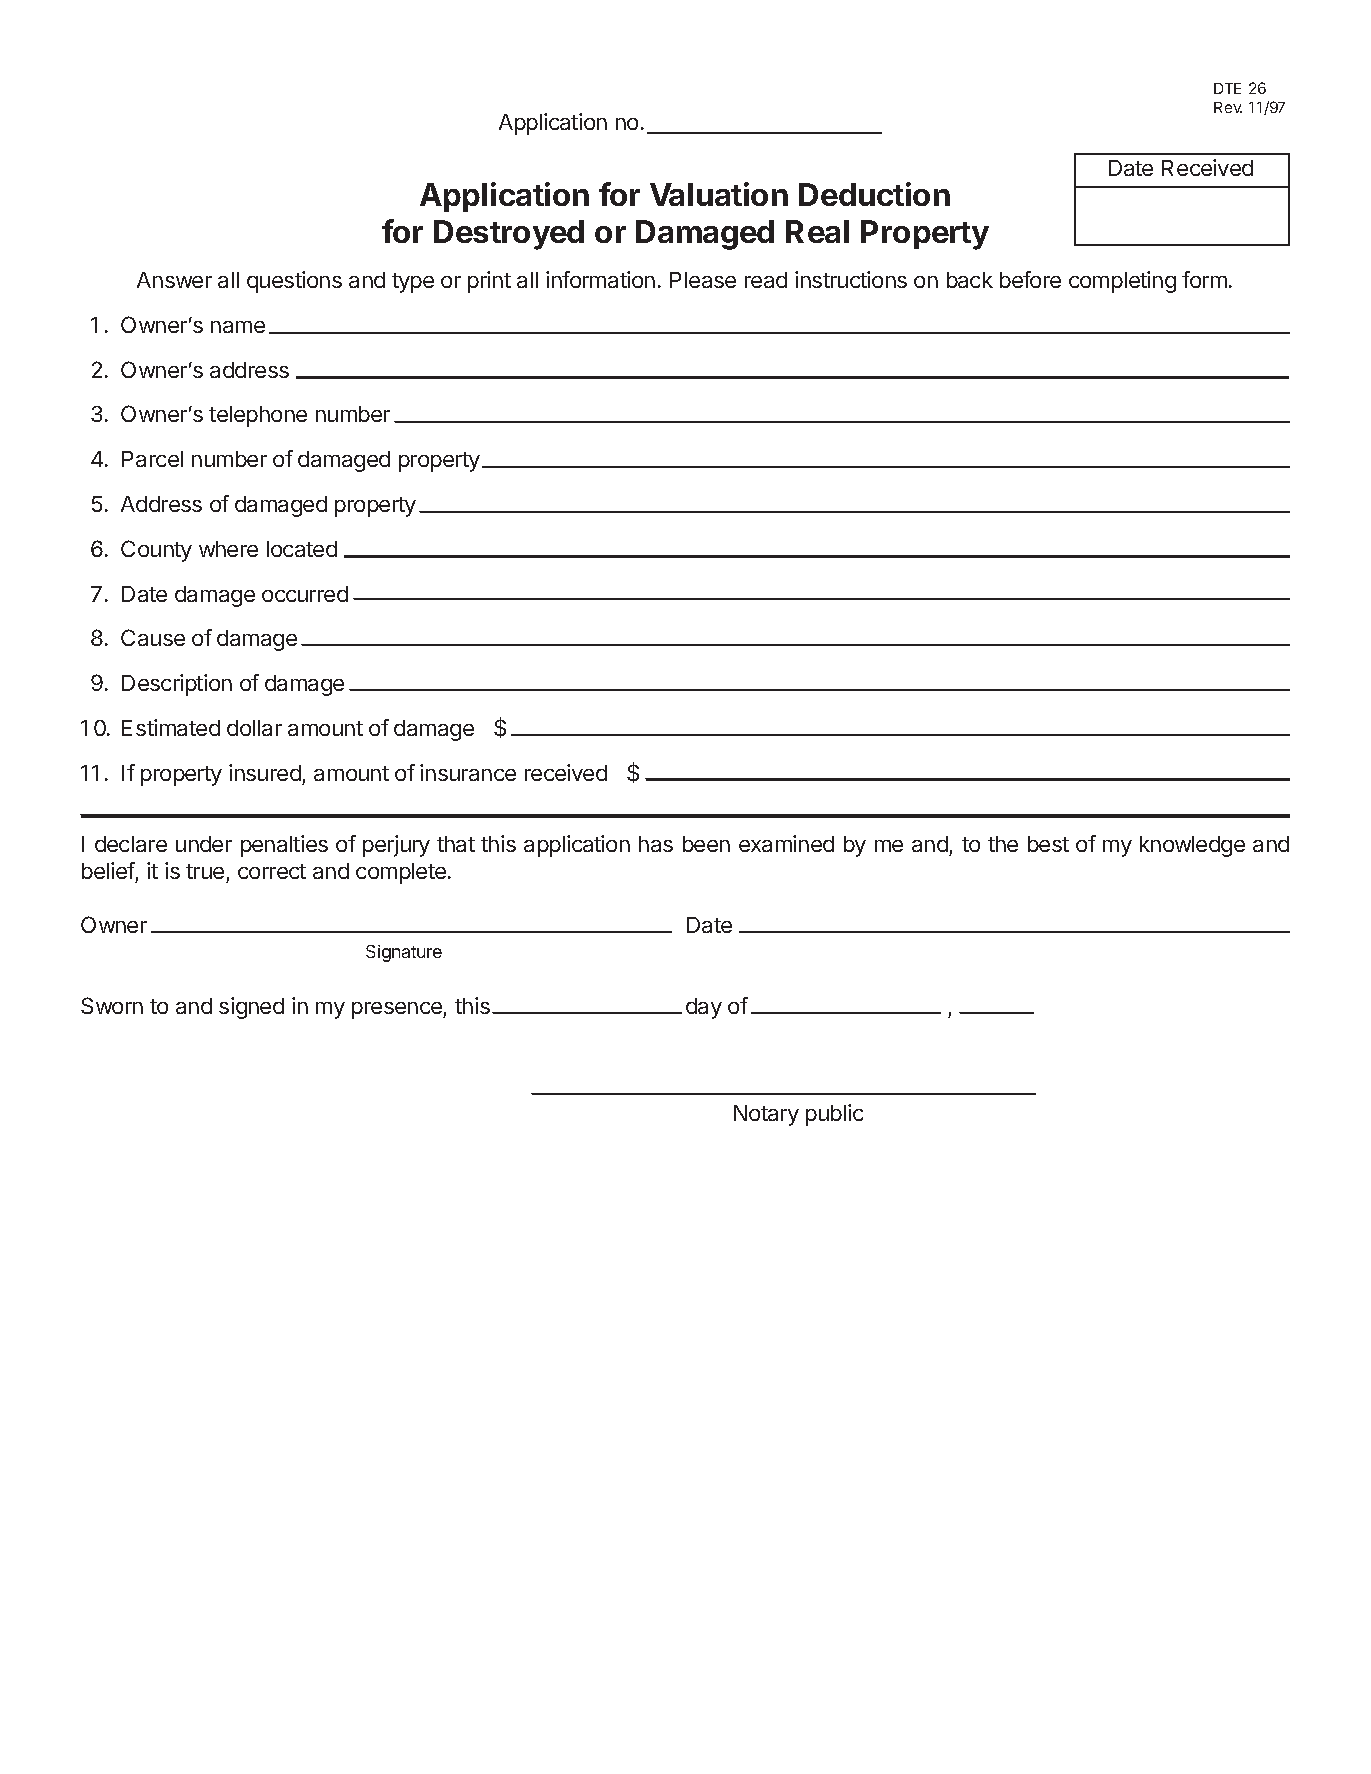 The width and height of the image is (1371, 1774). Describe the element at coordinates (1228, 107) in the image. I see `Rev` at that location.
